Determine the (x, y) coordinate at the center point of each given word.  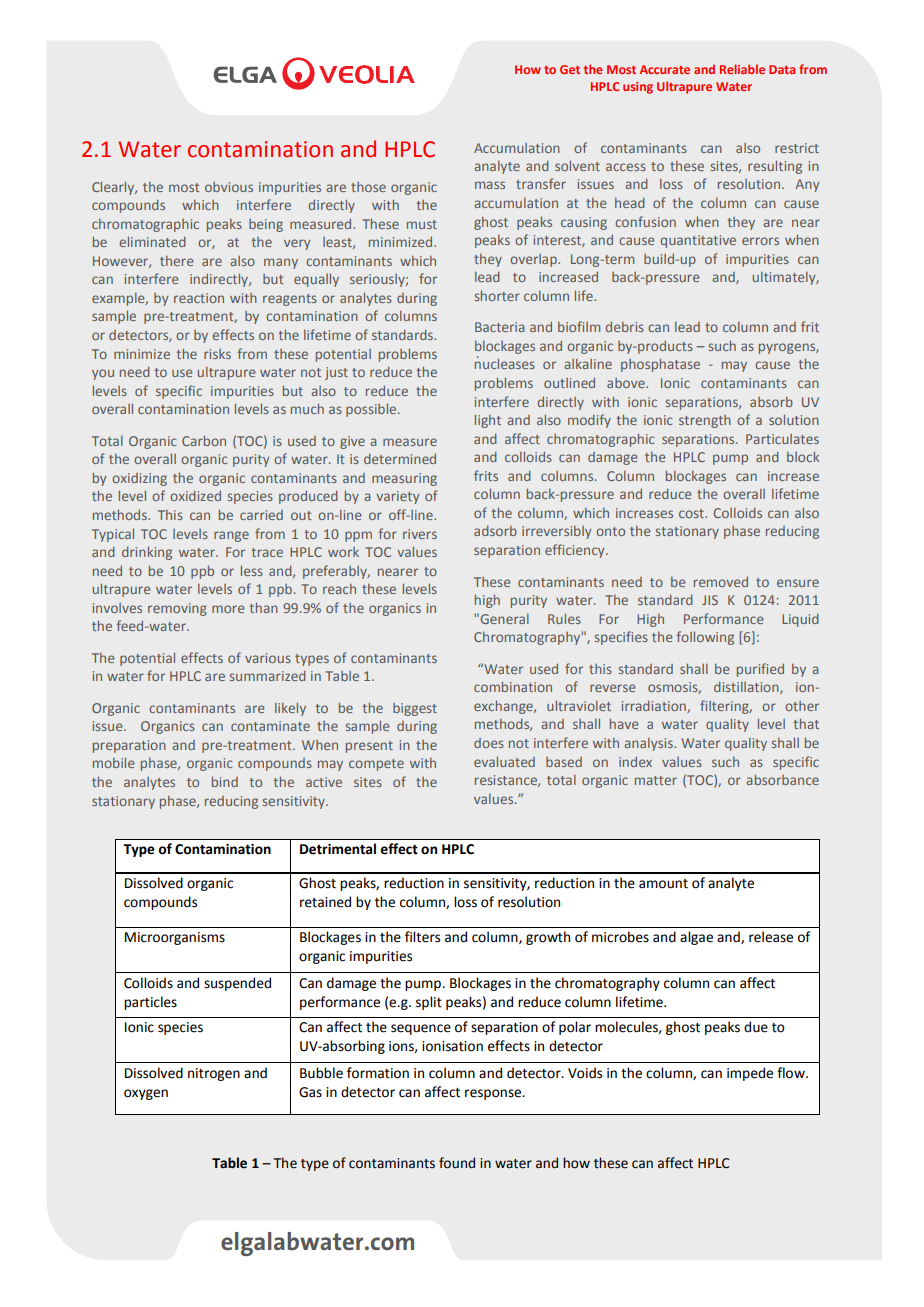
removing (177, 609)
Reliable (742, 69)
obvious (229, 187)
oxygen (146, 1094)
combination (513, 686)
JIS (710, 600)
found (457, 1163)
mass (490, 185)
